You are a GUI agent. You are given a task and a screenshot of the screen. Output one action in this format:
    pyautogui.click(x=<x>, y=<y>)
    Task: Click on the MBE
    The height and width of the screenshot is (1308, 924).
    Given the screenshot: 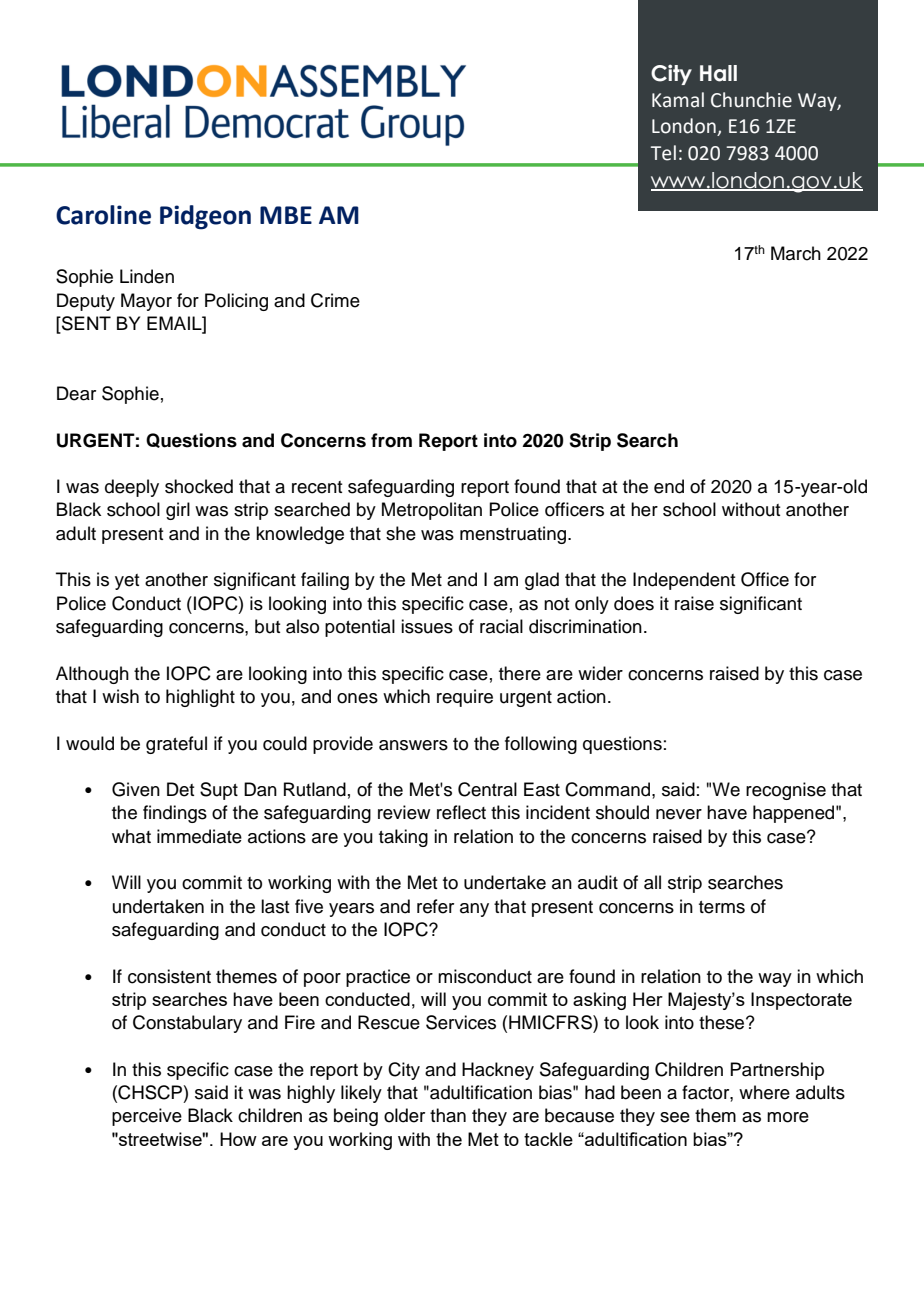 What is the action you would take?
    pyautogui.click(x=286, y=215)
